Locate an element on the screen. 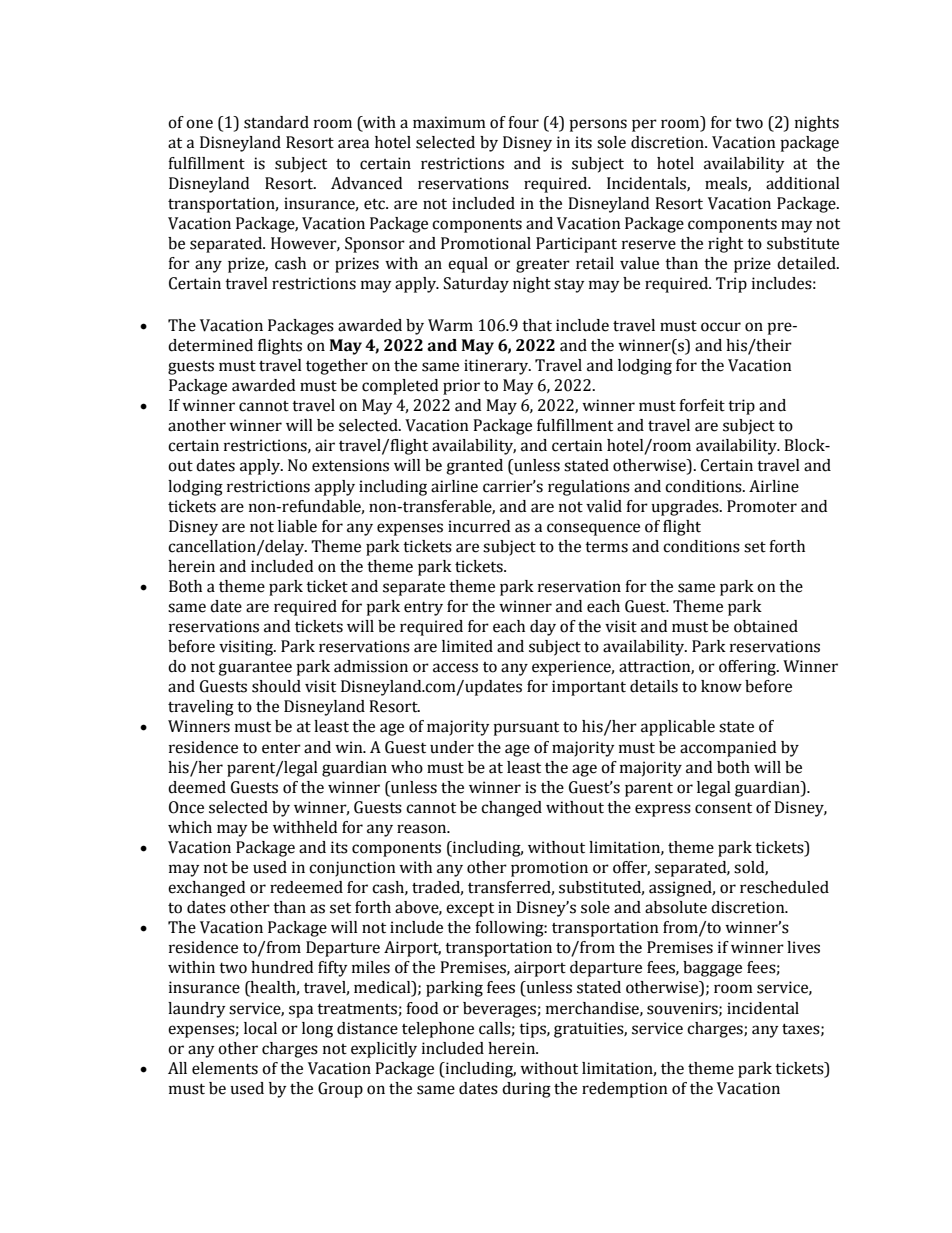 The image size is (952, 1233). itinerary is located at coordinates (497, 367).
